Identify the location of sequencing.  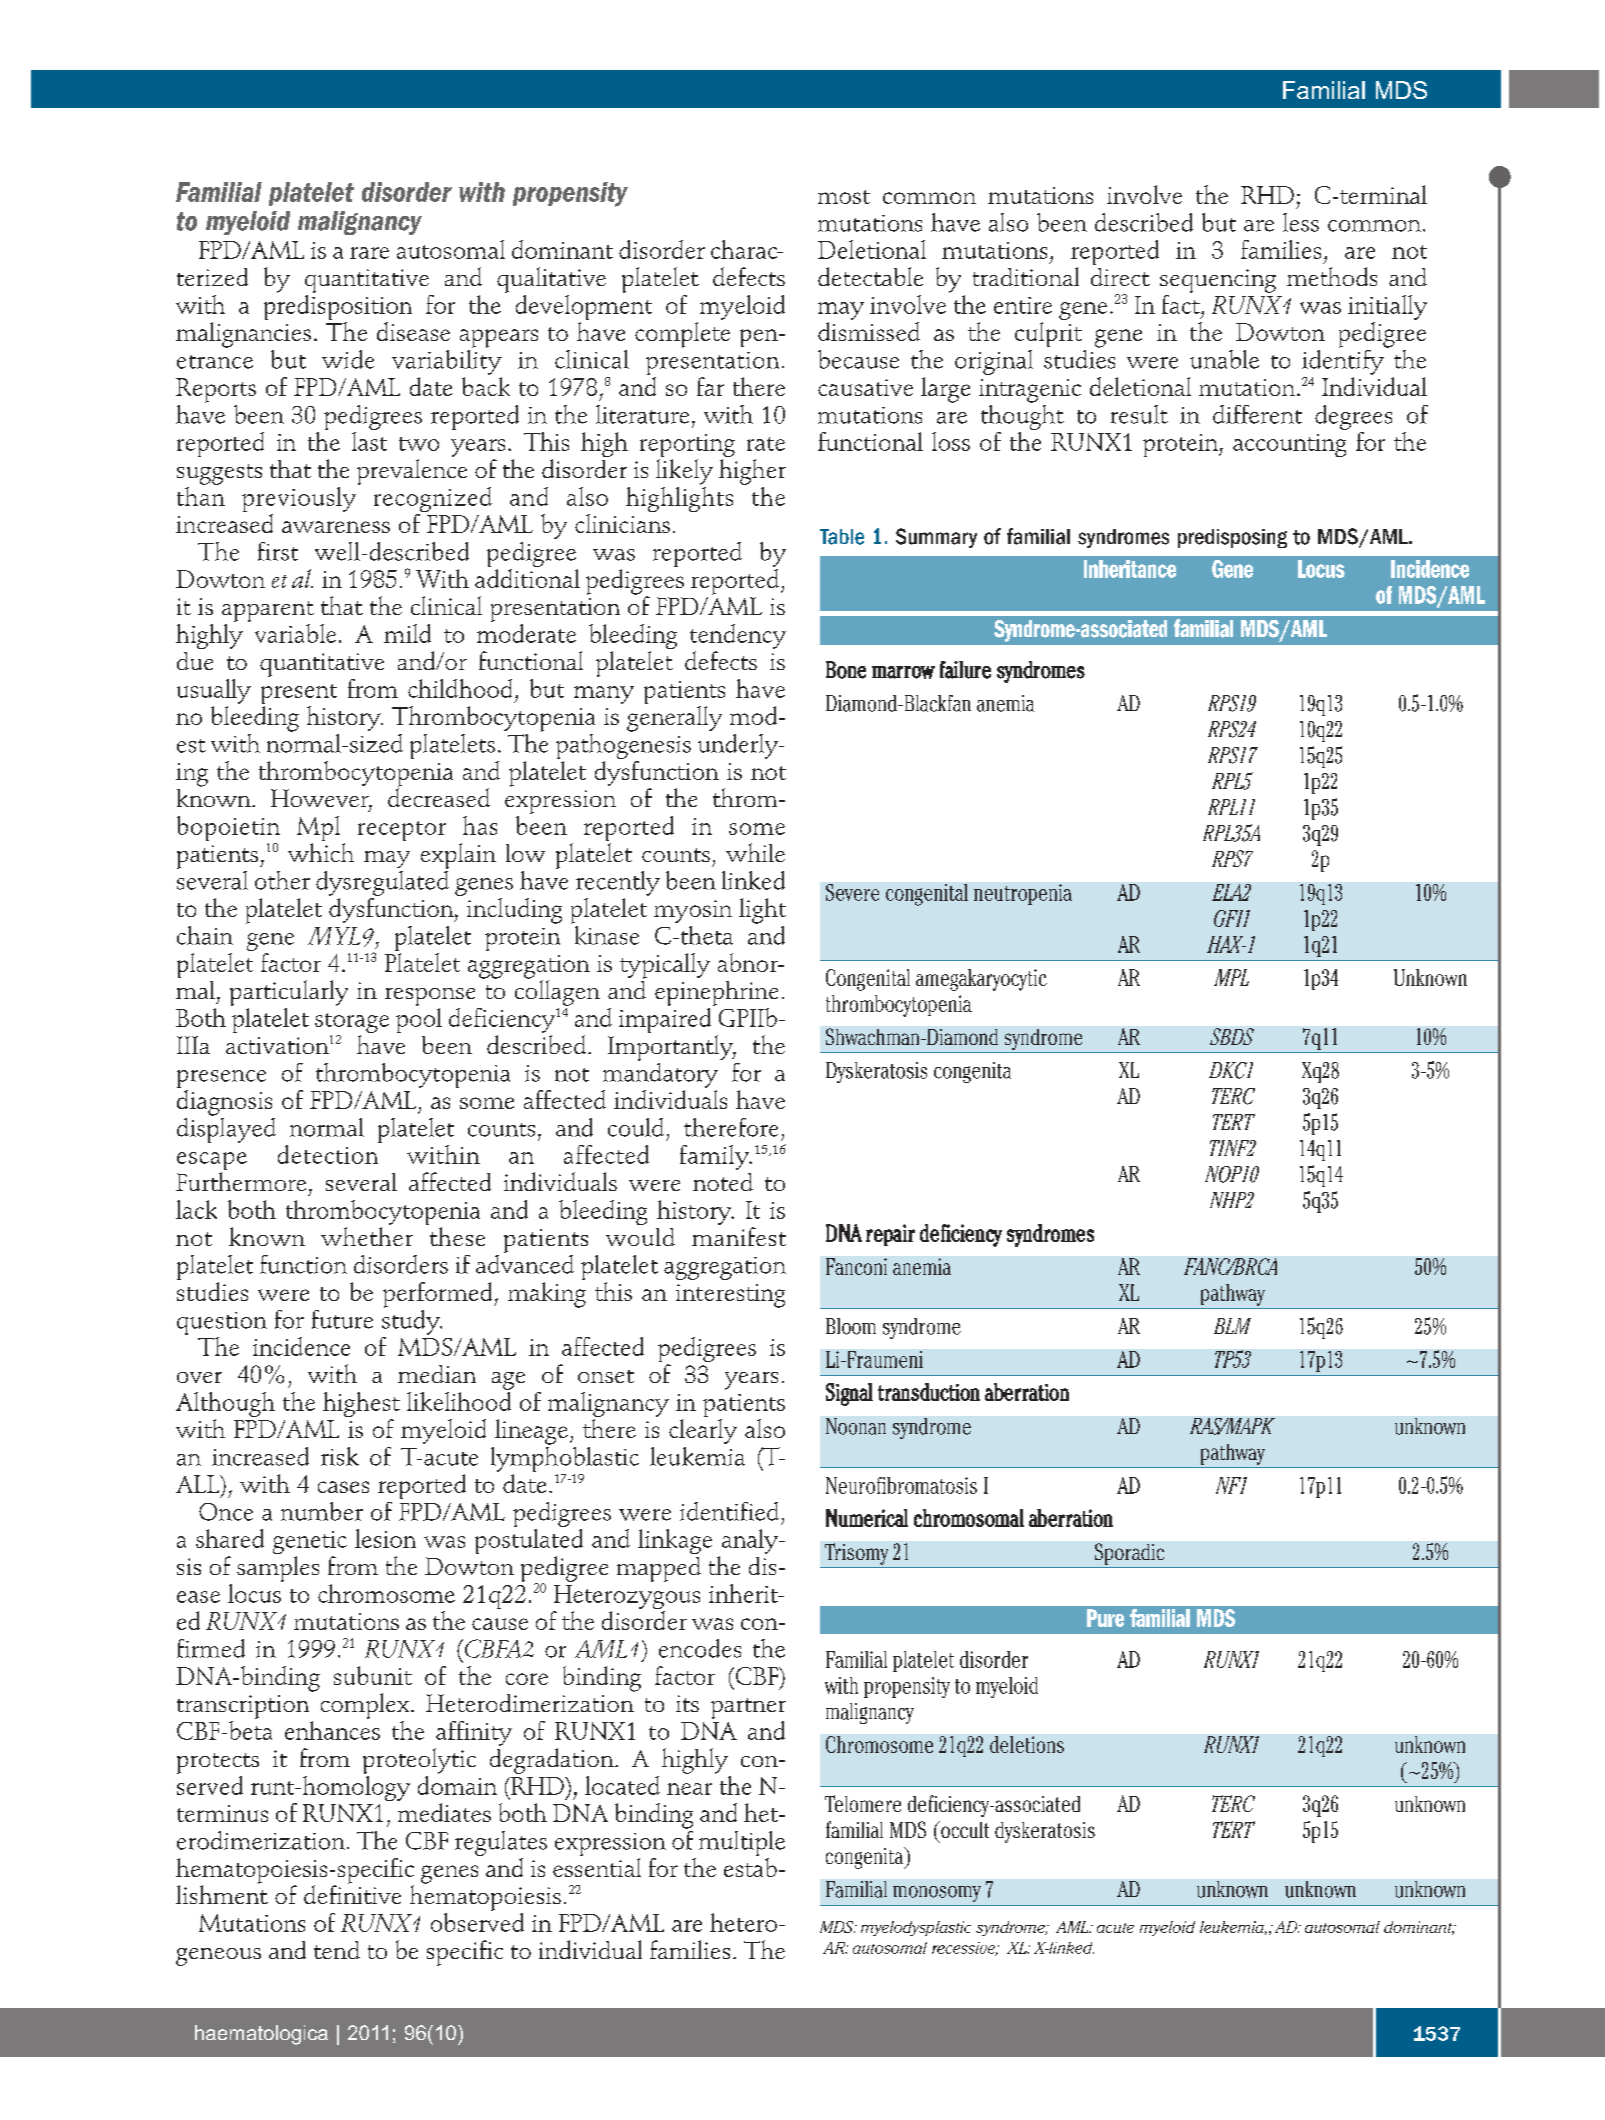
(1218, 281).
